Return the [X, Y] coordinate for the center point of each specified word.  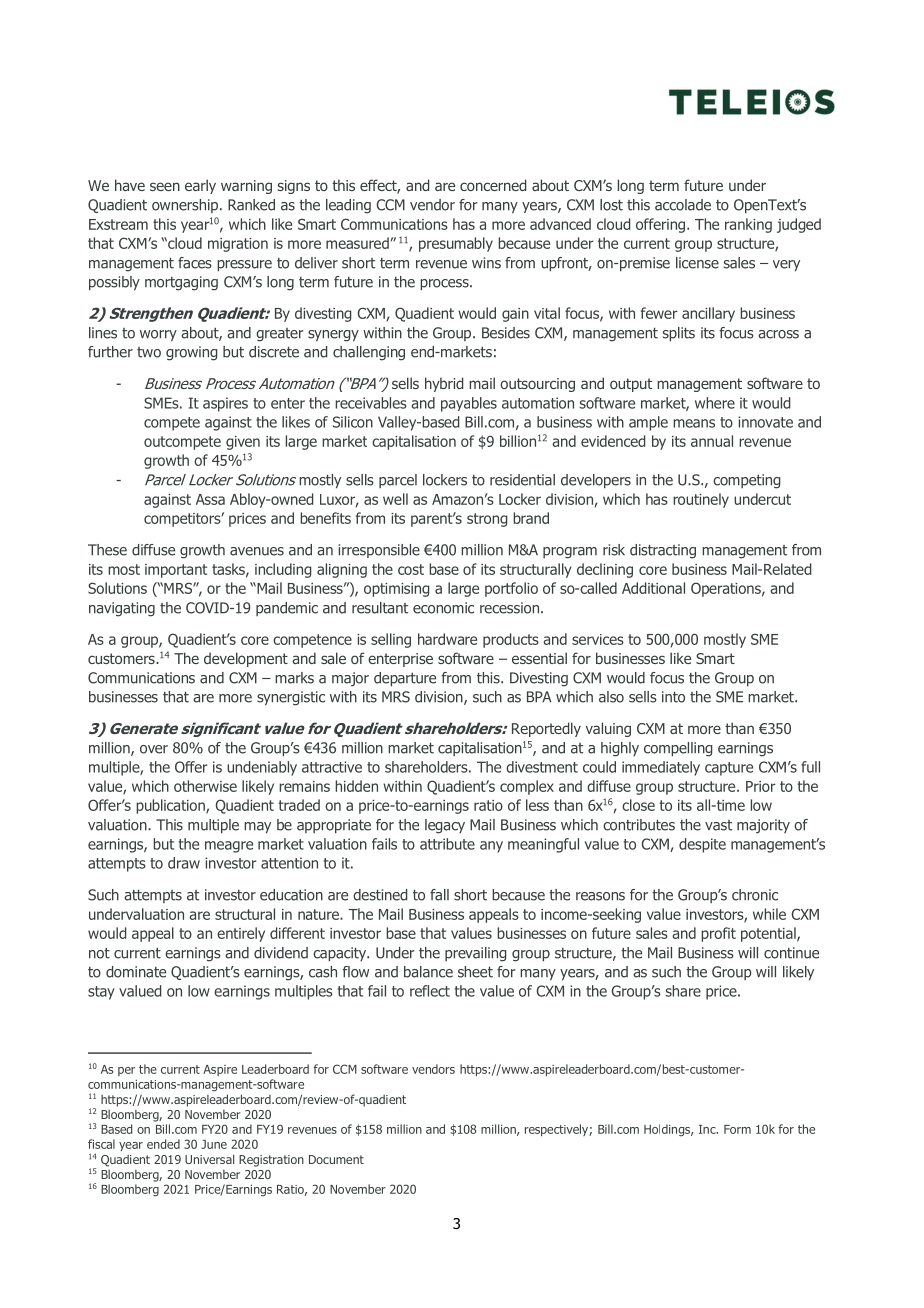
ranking [748, 225]
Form [737, 1129]
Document [336, 1159]
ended [163, 1144]
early [200, 186]
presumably [456, 244]
